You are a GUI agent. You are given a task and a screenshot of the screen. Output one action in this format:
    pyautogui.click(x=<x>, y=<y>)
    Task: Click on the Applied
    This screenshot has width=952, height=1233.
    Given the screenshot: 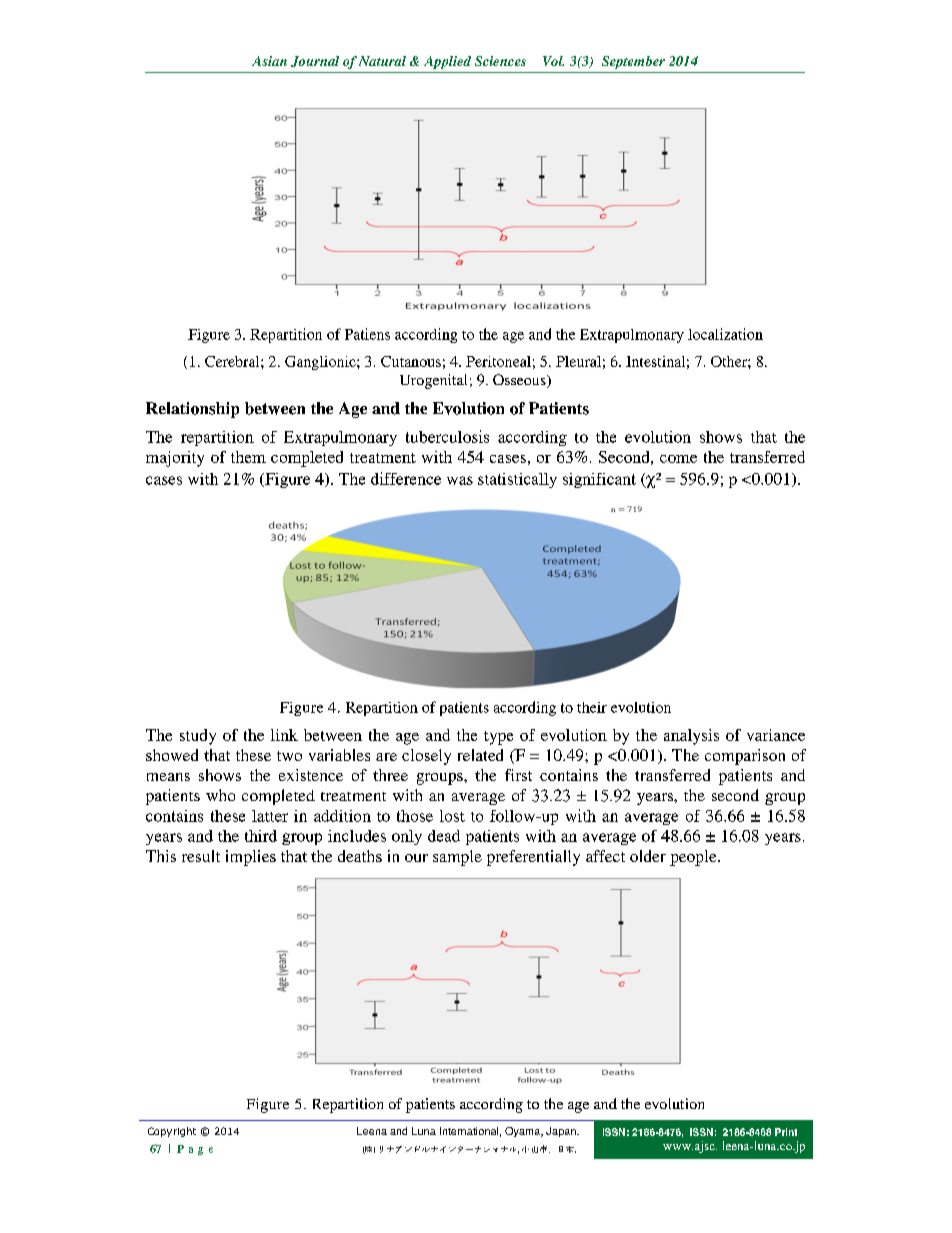 What is the action you would take?
    pyautogui.click(x=447, y=62)
